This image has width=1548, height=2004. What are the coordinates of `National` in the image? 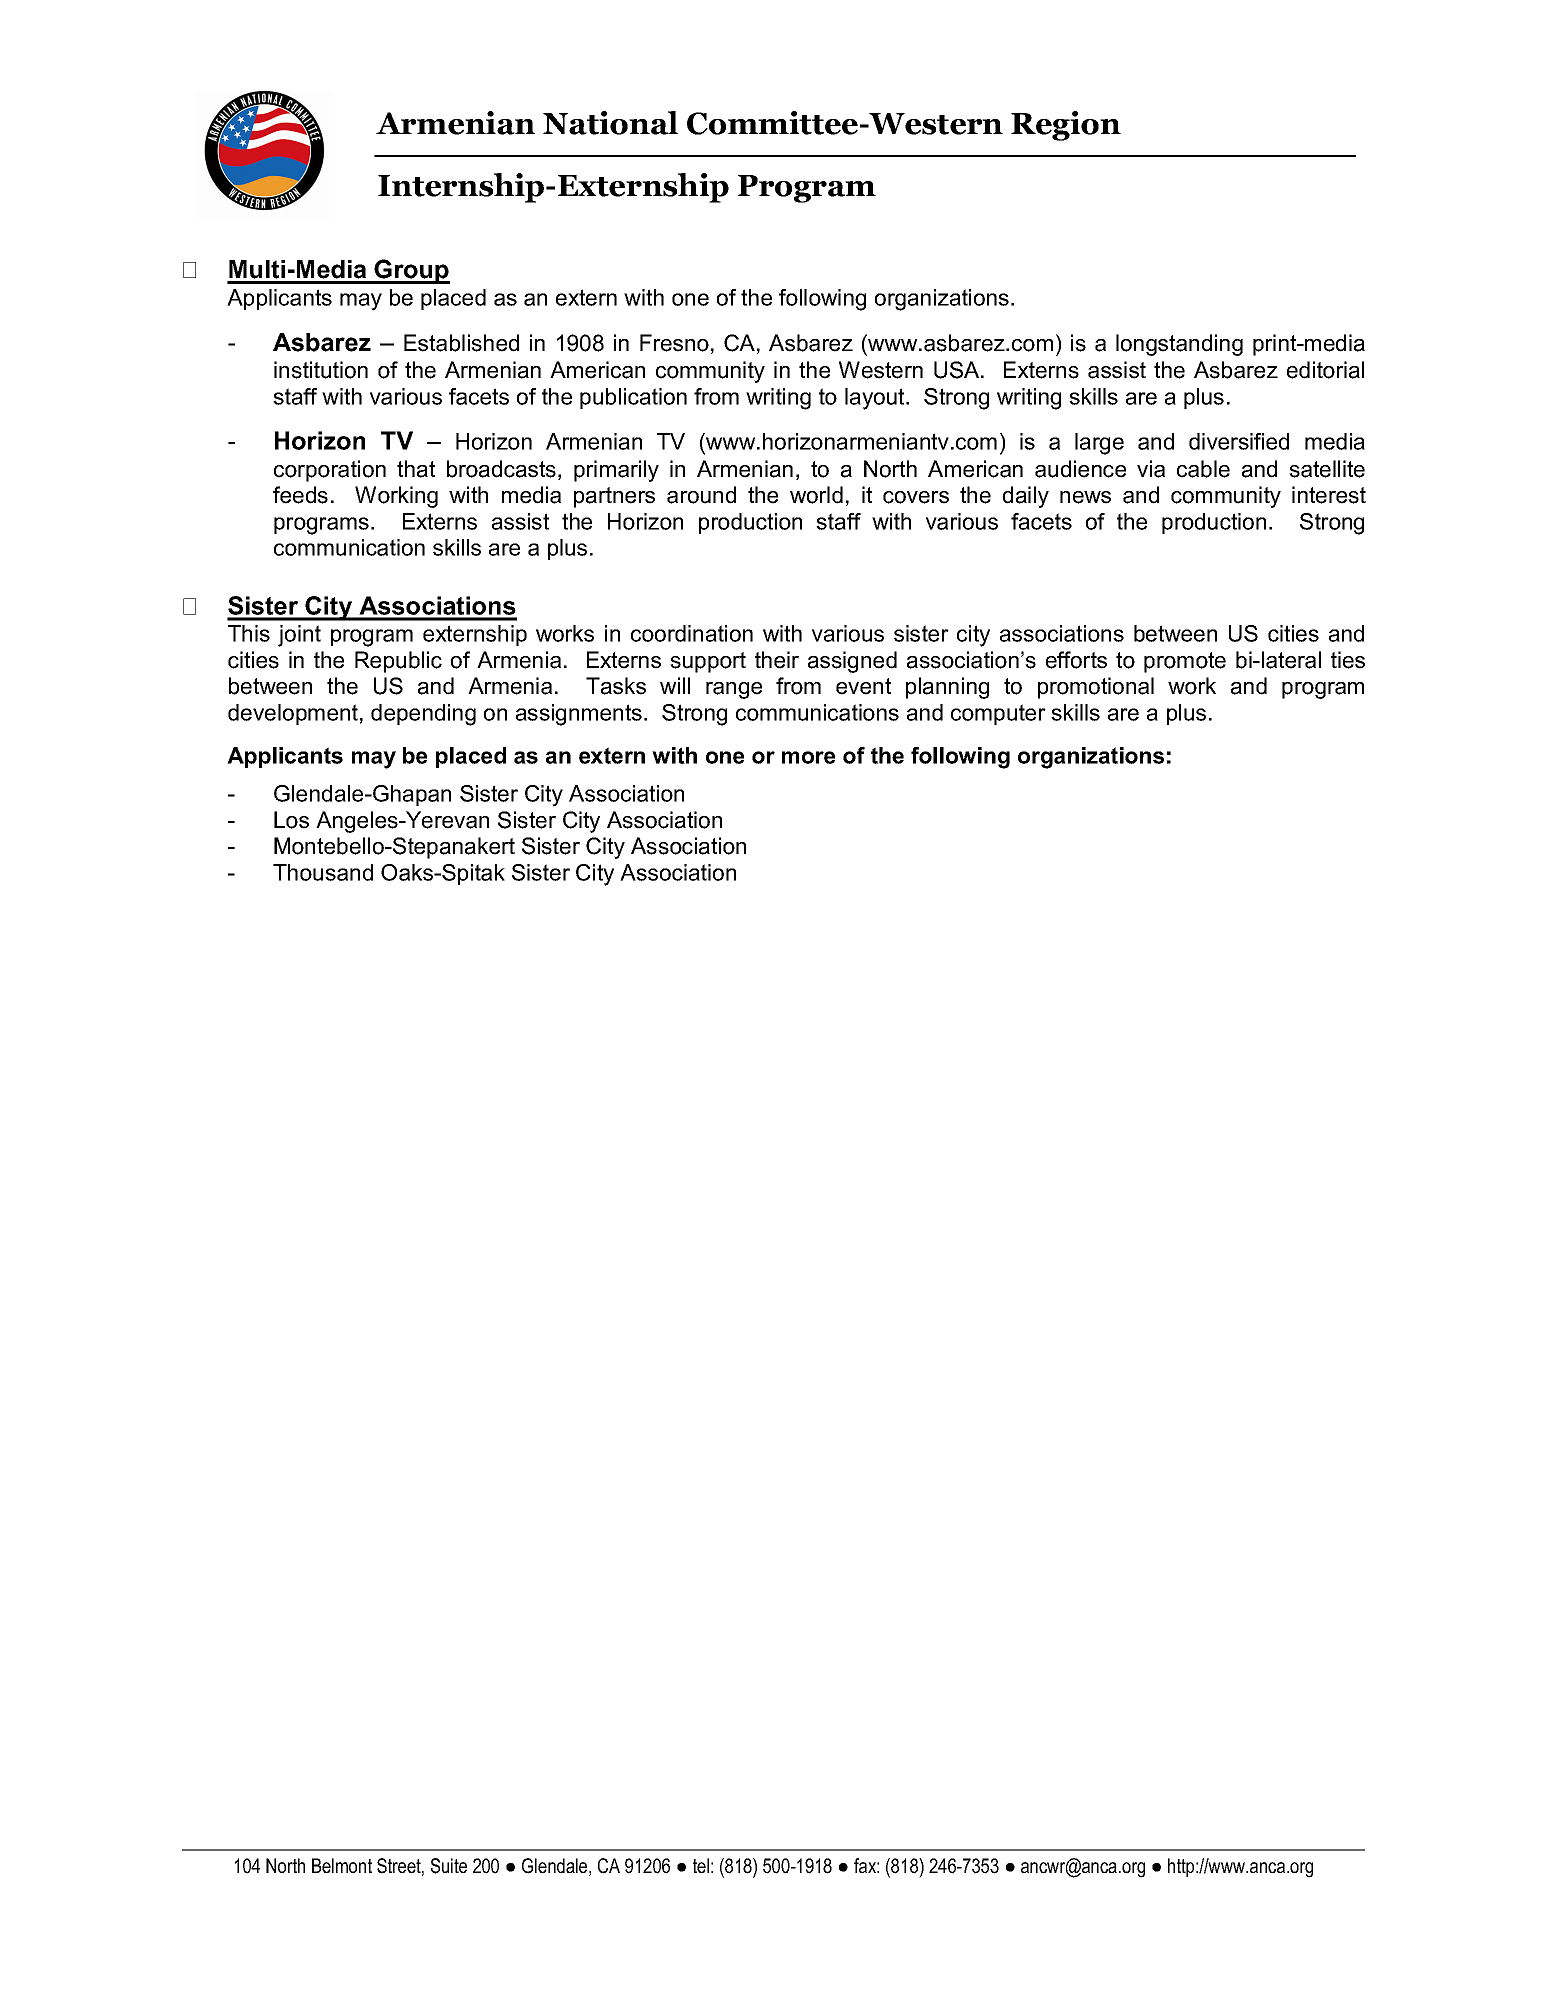 It's located at (610, 123).
